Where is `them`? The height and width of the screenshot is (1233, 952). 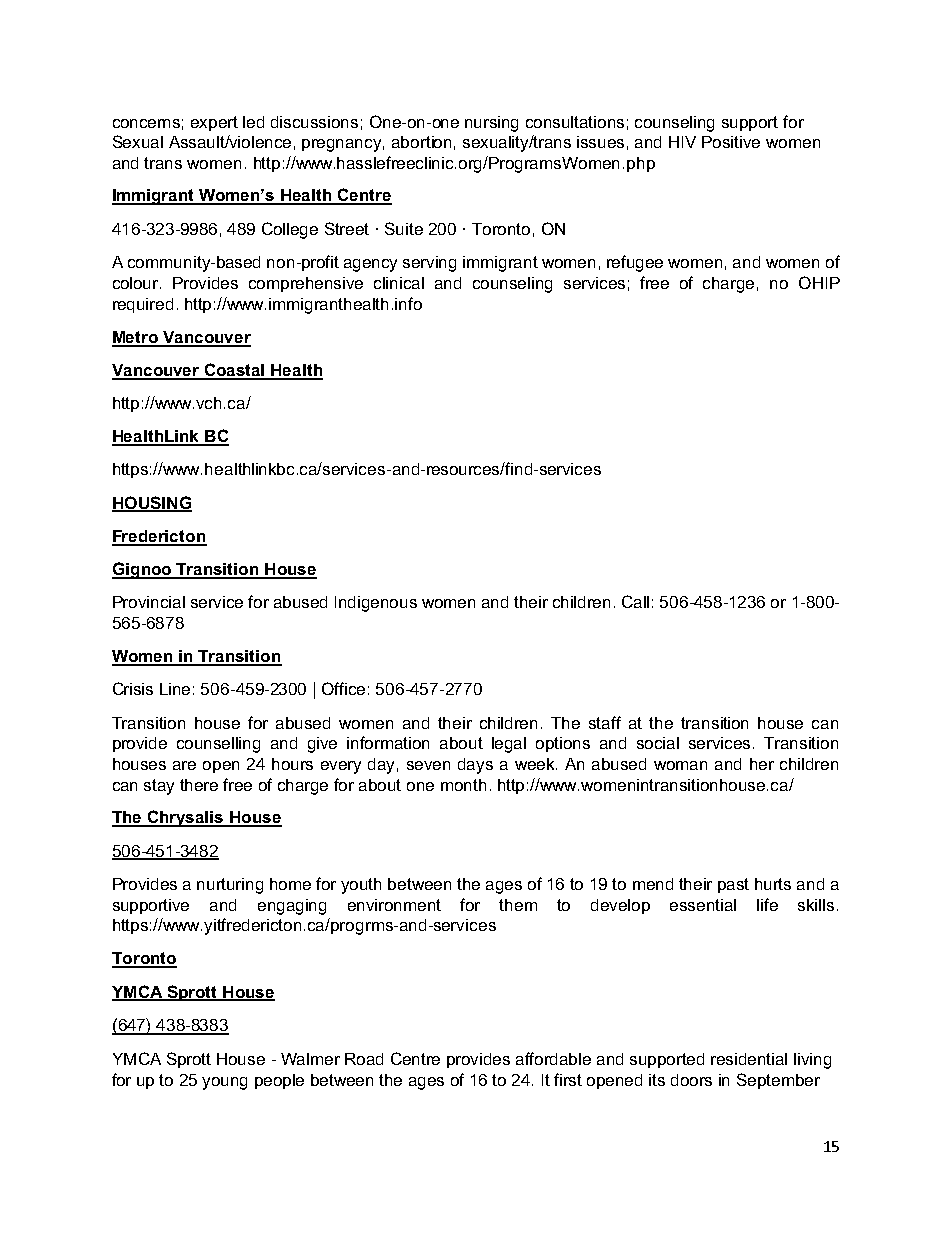
them is located at coordinates (518, 905).
